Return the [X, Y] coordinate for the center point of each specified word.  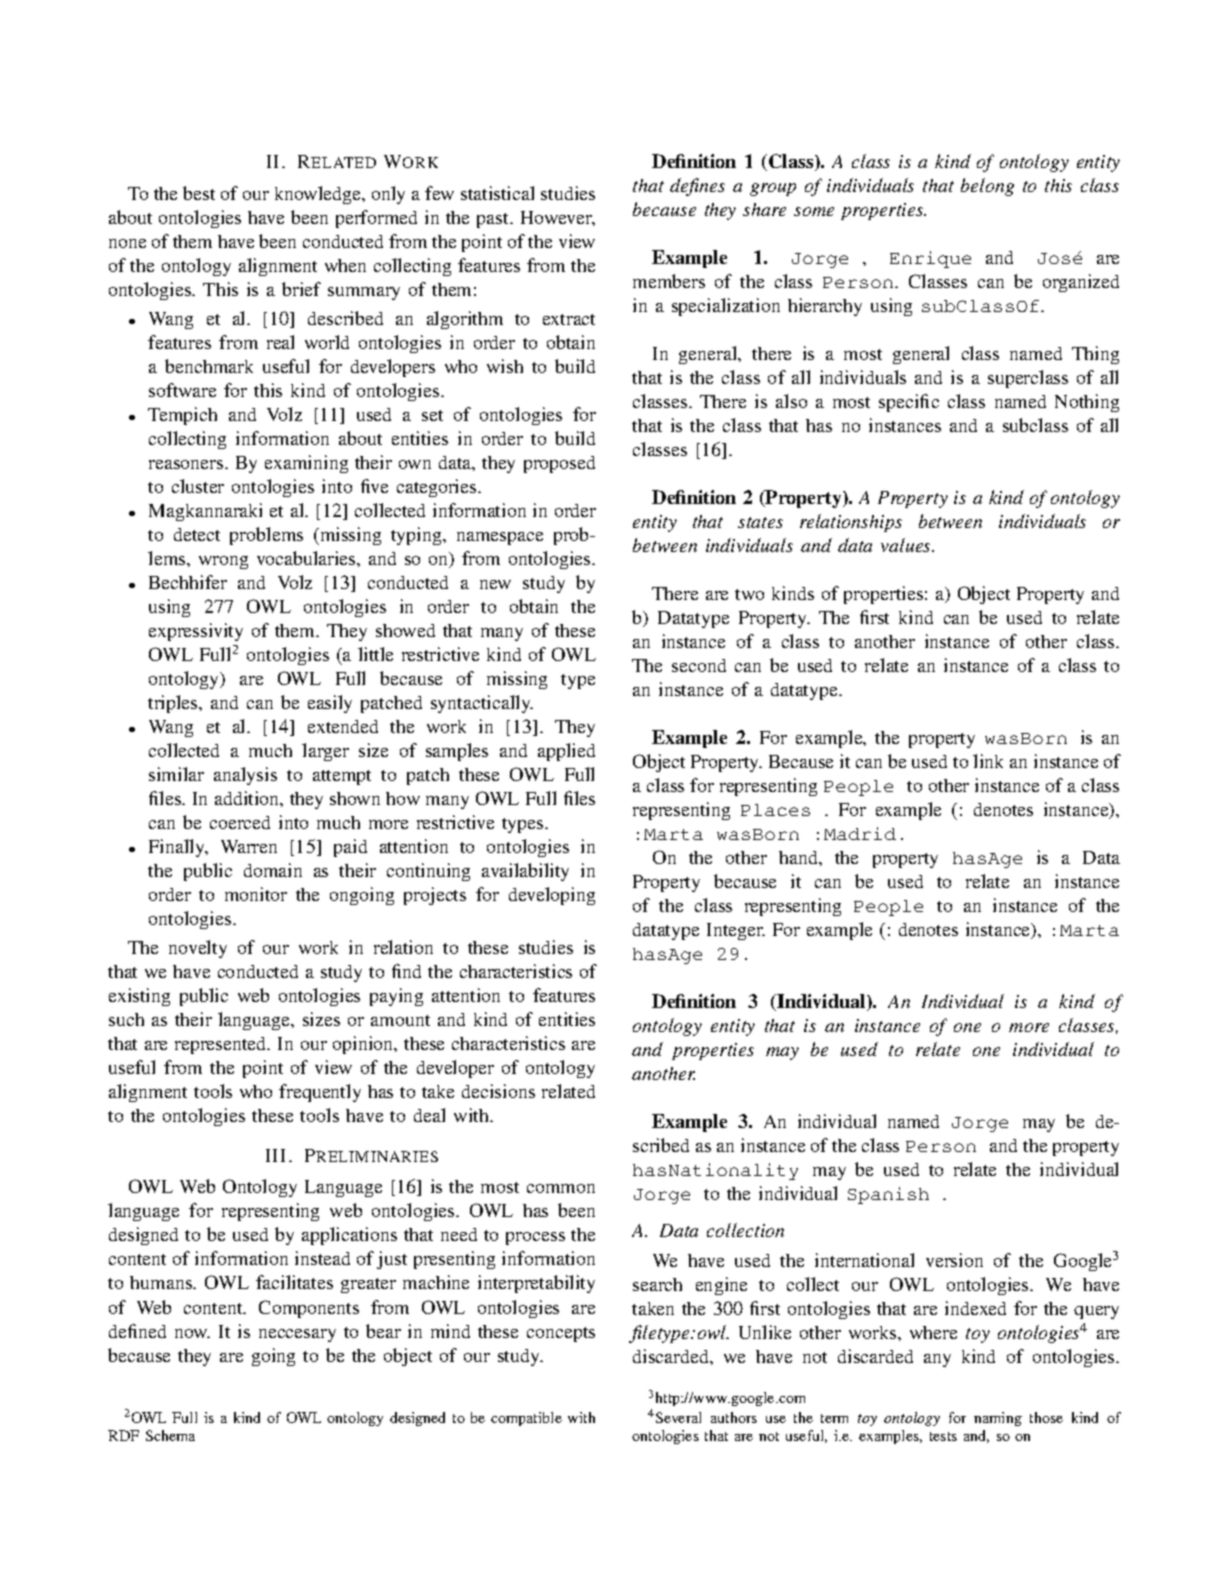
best [199, 193]
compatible [526, 1419]
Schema [170, 1435]
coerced [240, 822]
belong [987, 187]
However [558, 218]
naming [998, 1419]
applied [566, 752]
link [988, 761]
